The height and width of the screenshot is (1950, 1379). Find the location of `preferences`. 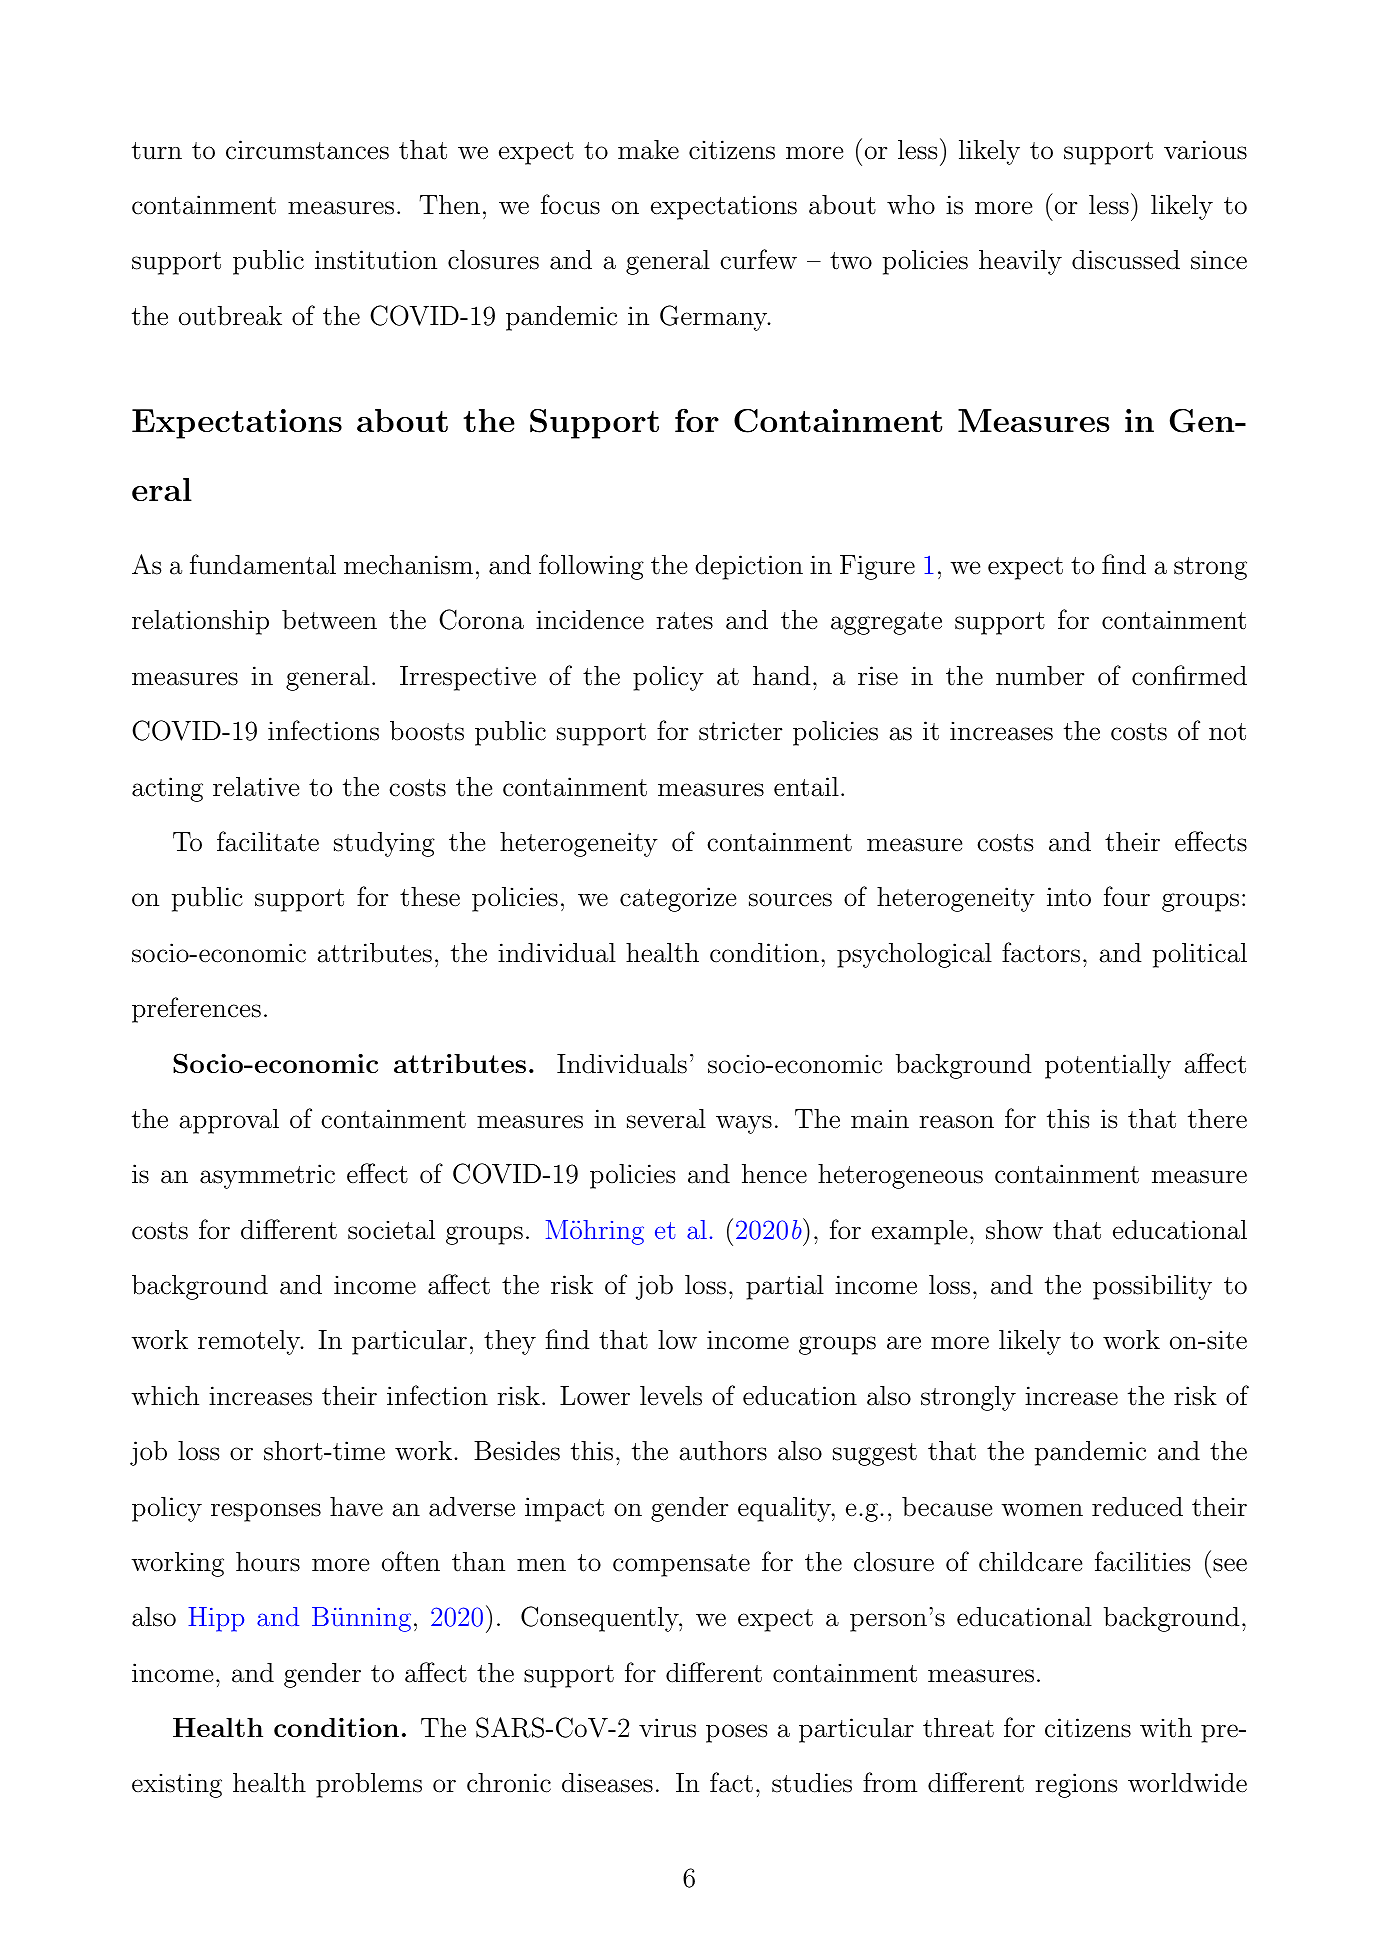

preferences is located at coordinates (196, 1010).
